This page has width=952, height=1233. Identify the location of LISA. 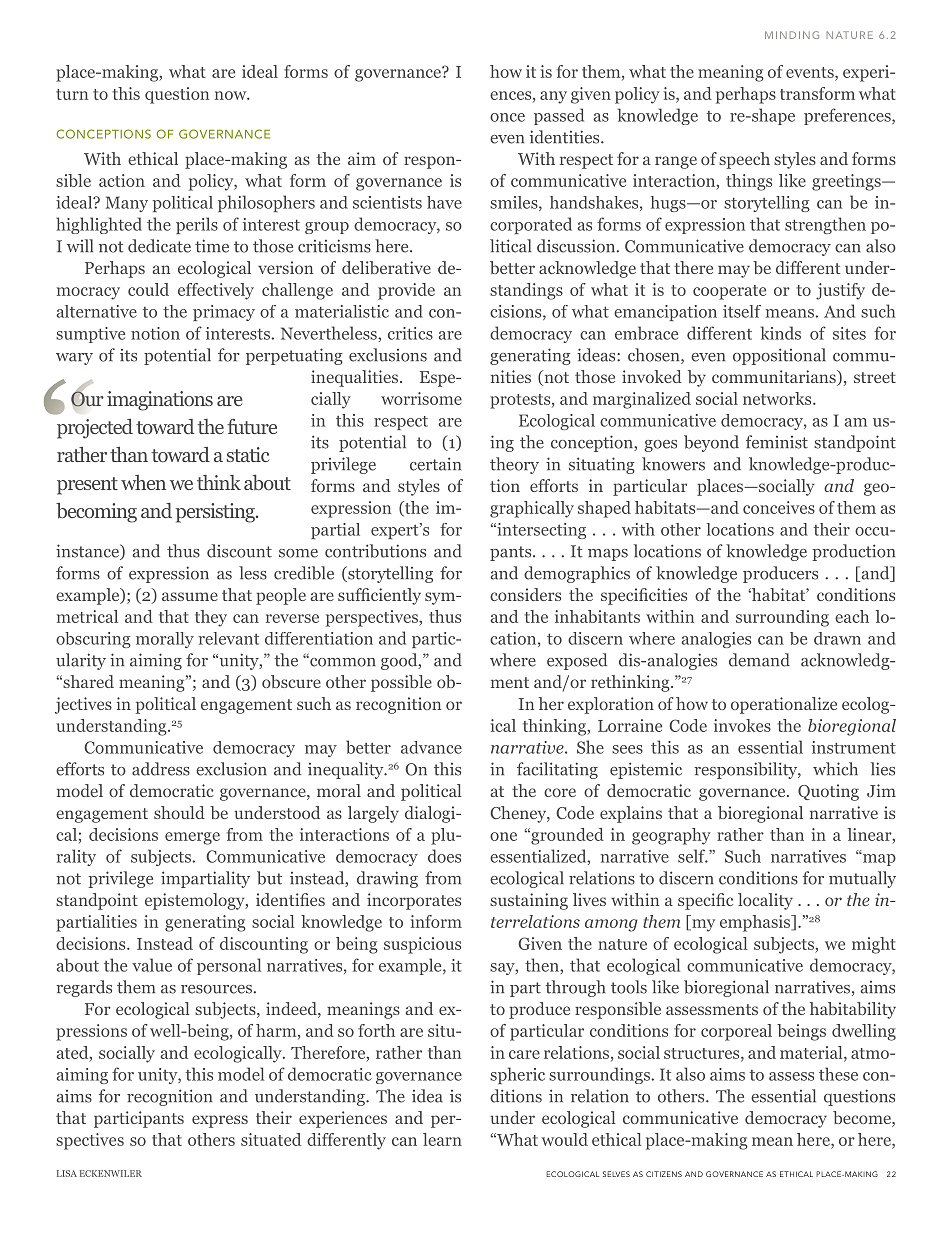
(67, 1173).
